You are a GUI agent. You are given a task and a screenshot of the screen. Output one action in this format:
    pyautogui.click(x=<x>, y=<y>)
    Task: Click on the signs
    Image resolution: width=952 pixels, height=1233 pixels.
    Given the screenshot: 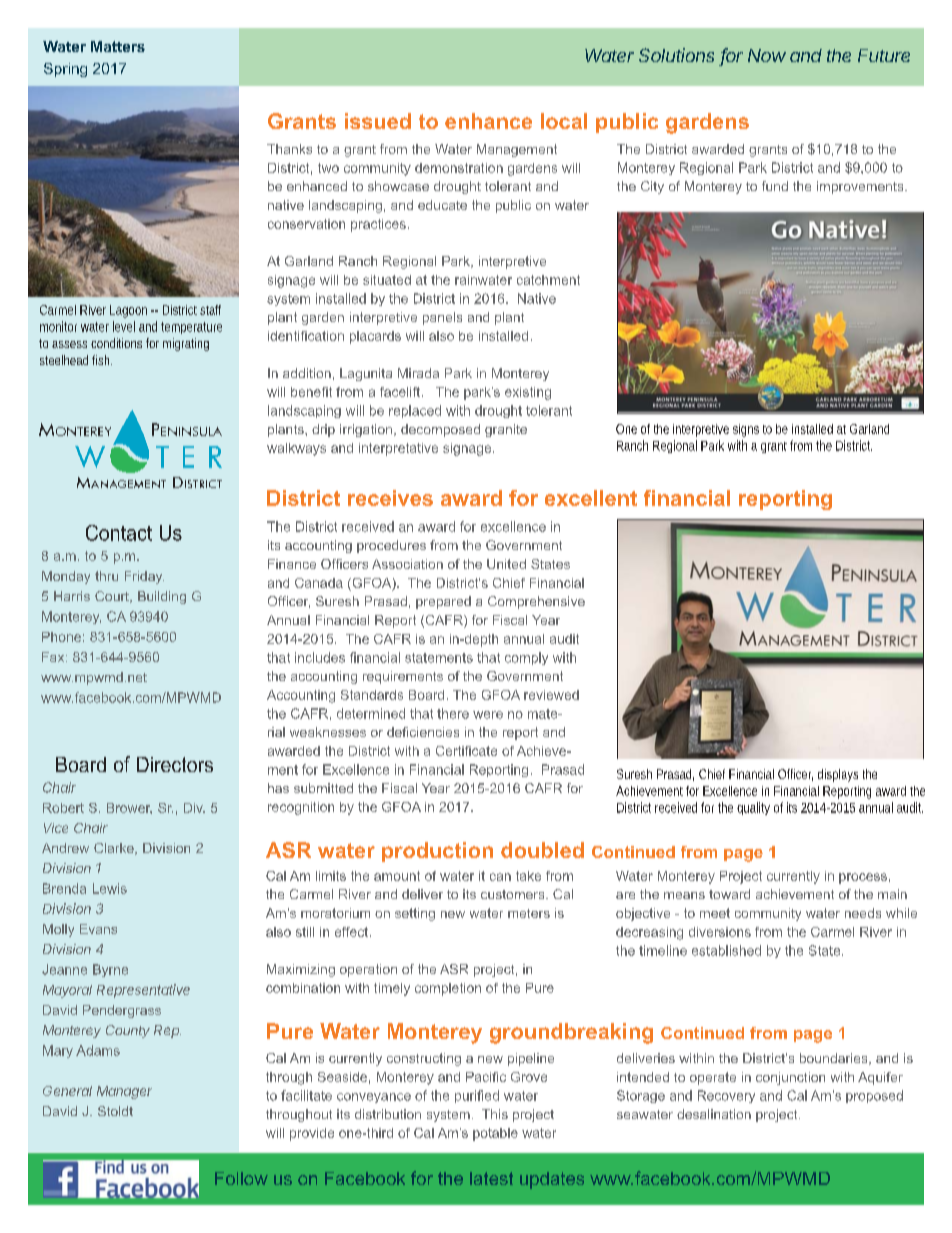 What is the action you would take?
    pyautogui.click(x=746, y=430)
